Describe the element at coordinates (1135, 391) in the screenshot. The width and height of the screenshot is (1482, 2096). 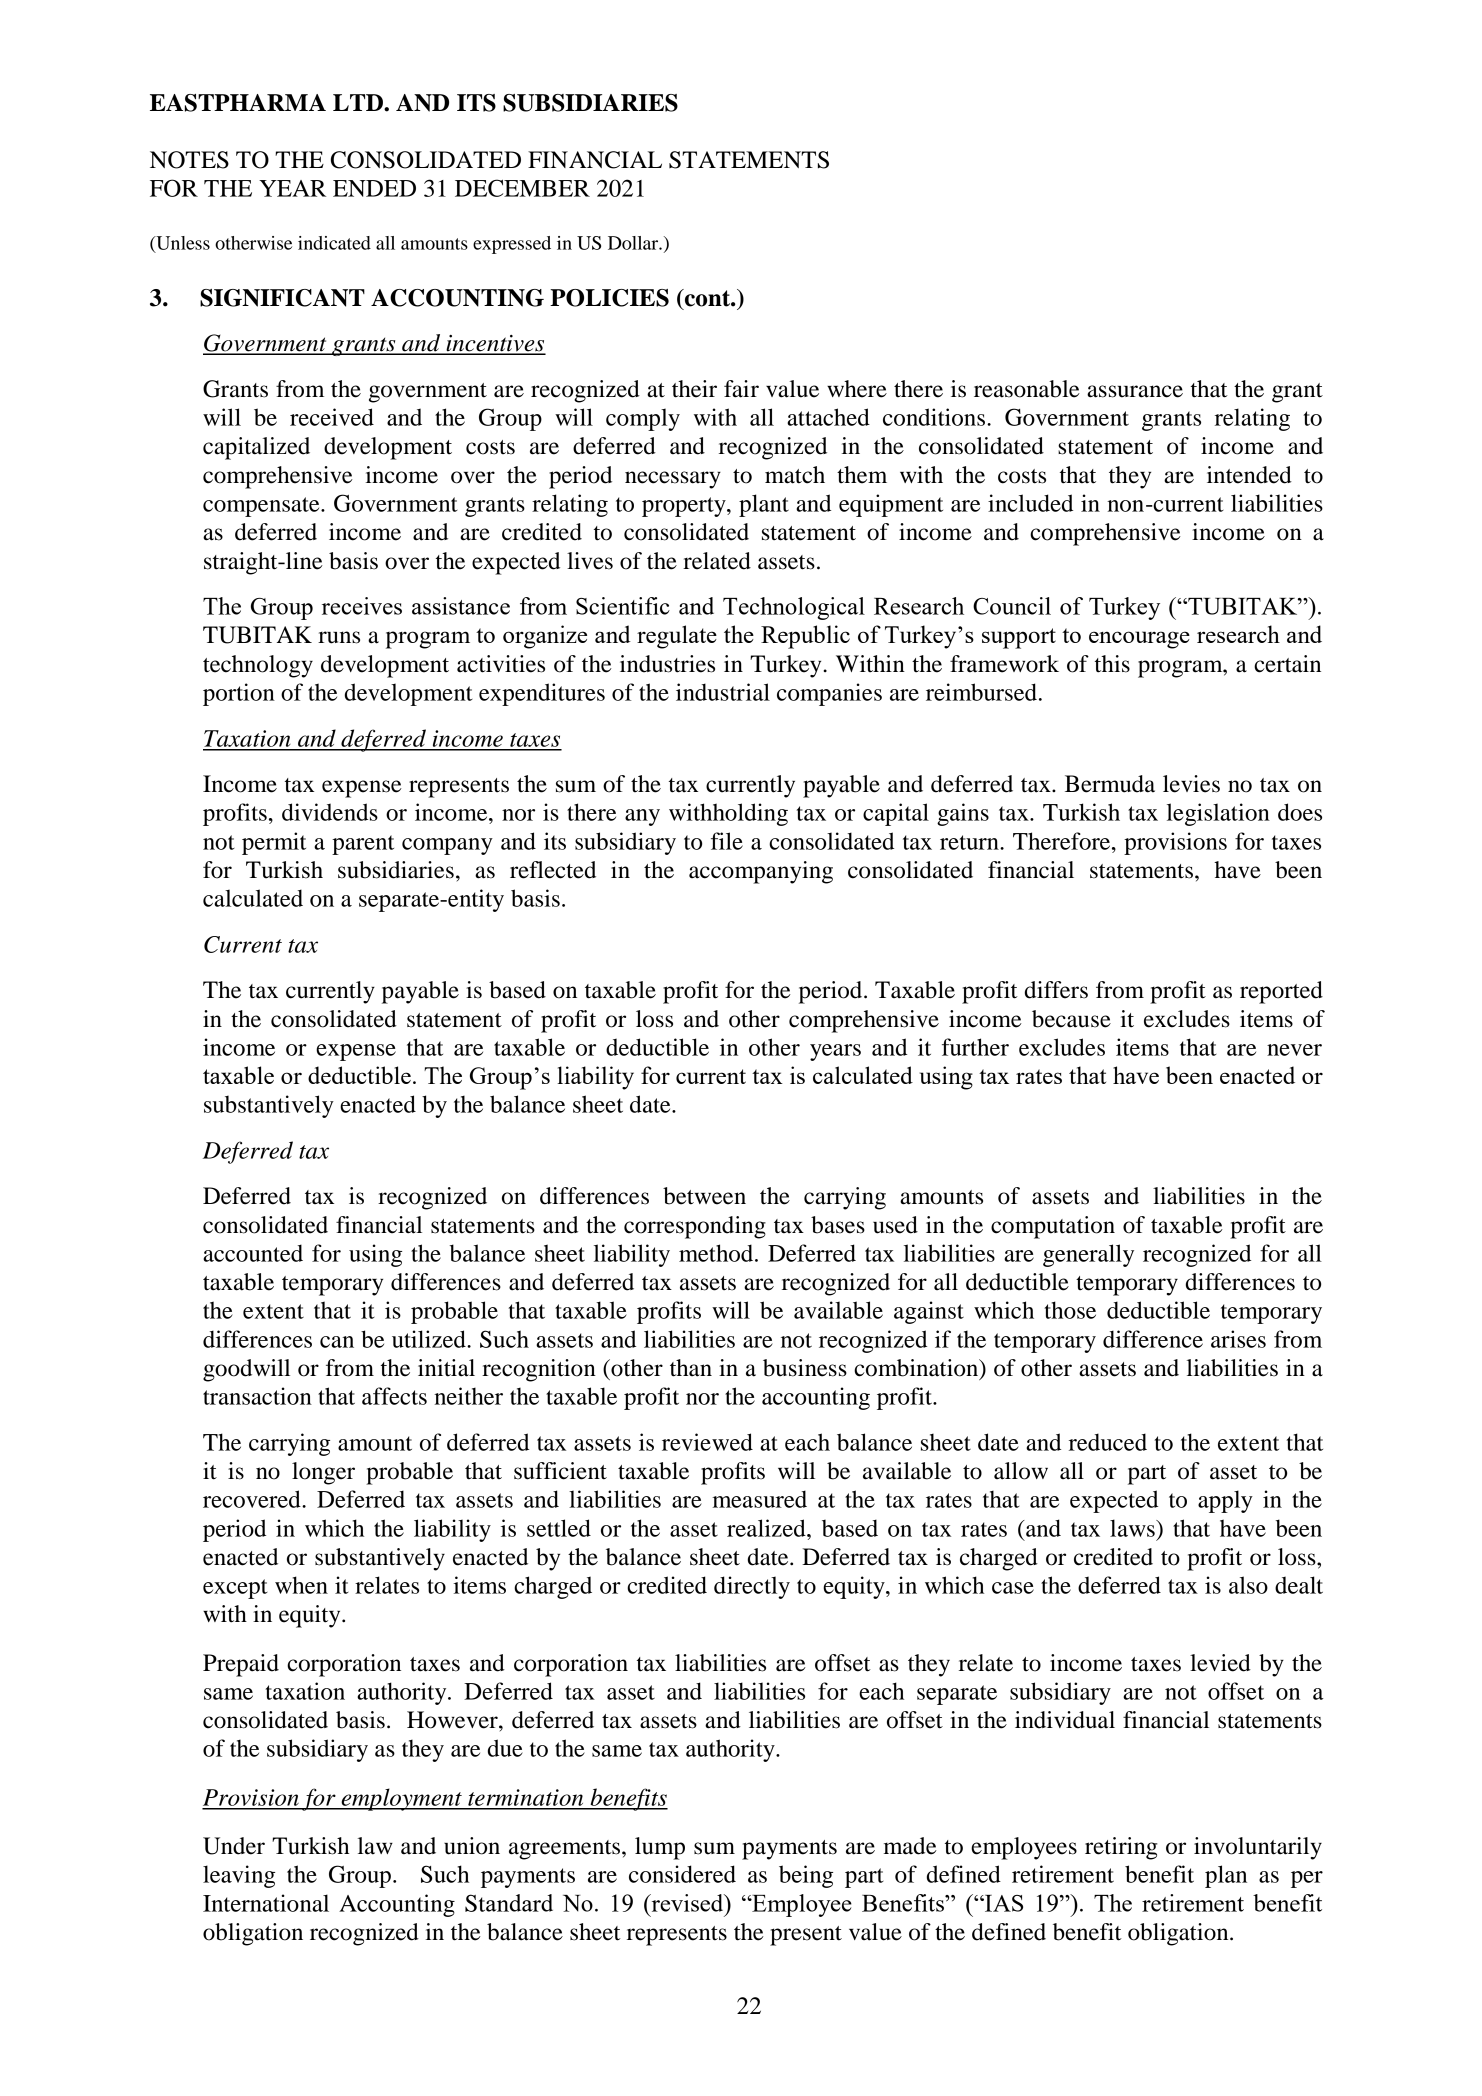
I see `assurance` at that location.
